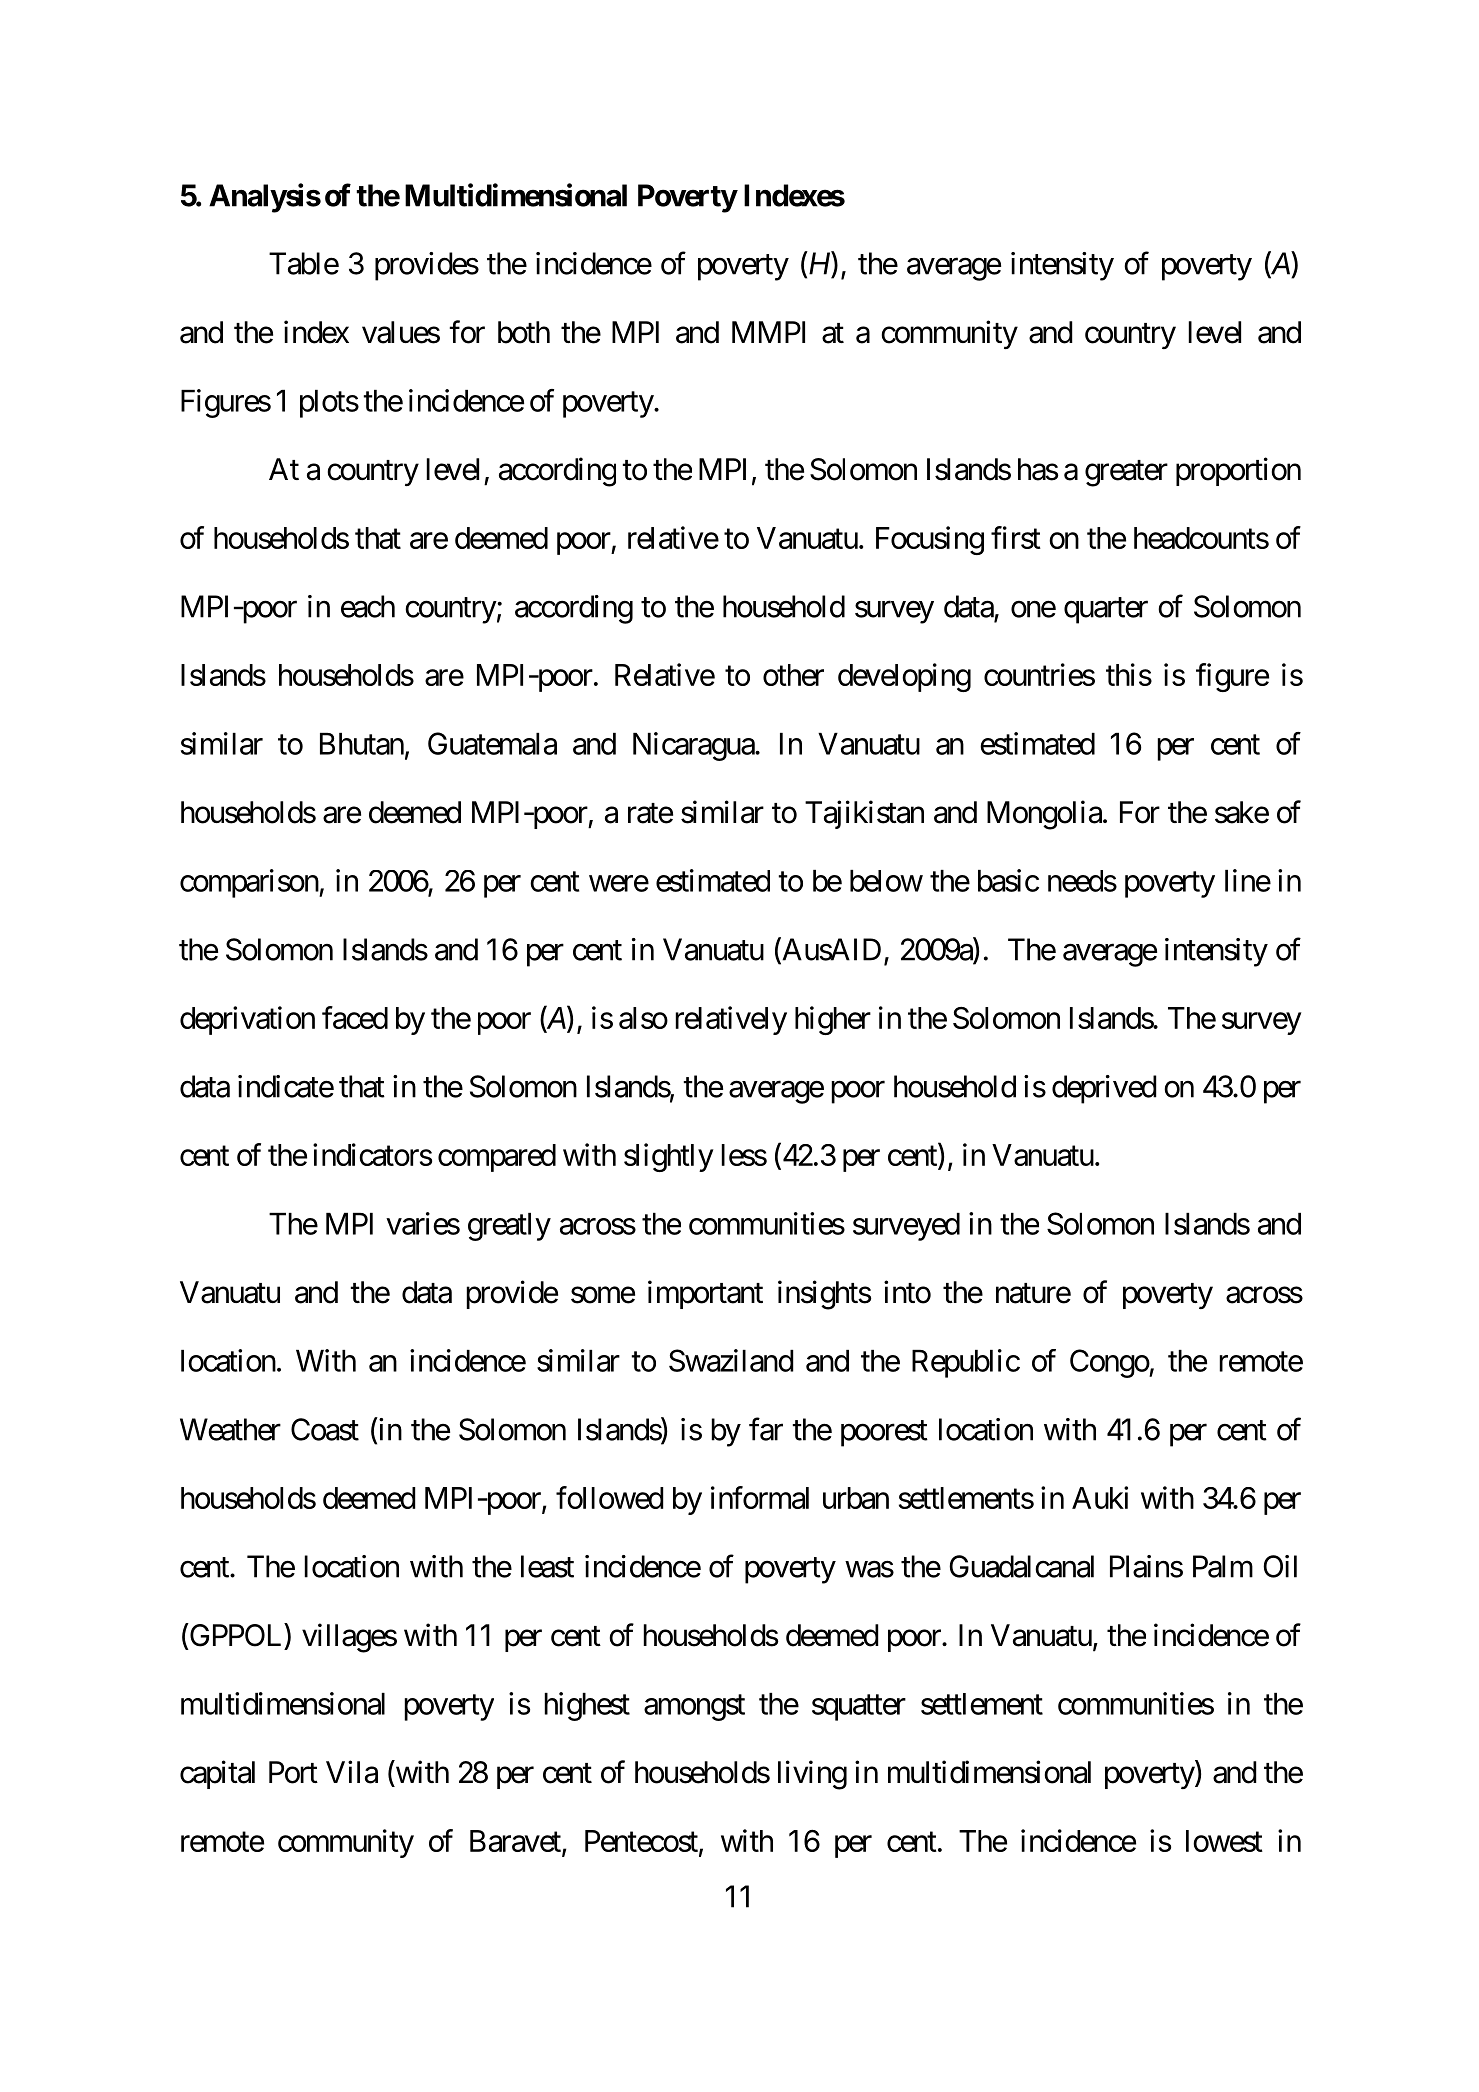 The image size is (1479, 2092). I want to click on Palm, so click(1223, 1566).
